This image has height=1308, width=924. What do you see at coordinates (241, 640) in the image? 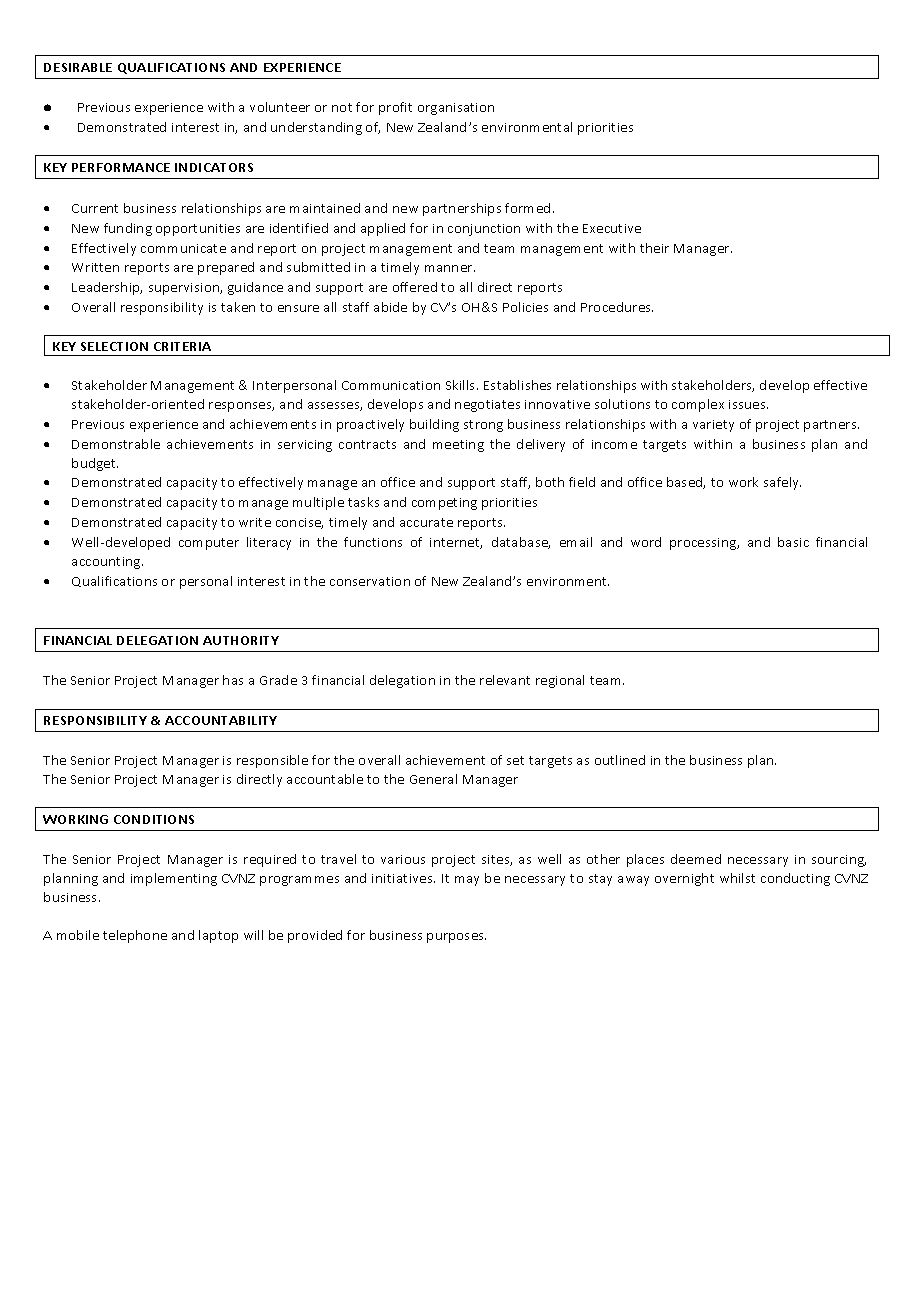
I see `AUTHORITY` at bounding box center [241, 640].
